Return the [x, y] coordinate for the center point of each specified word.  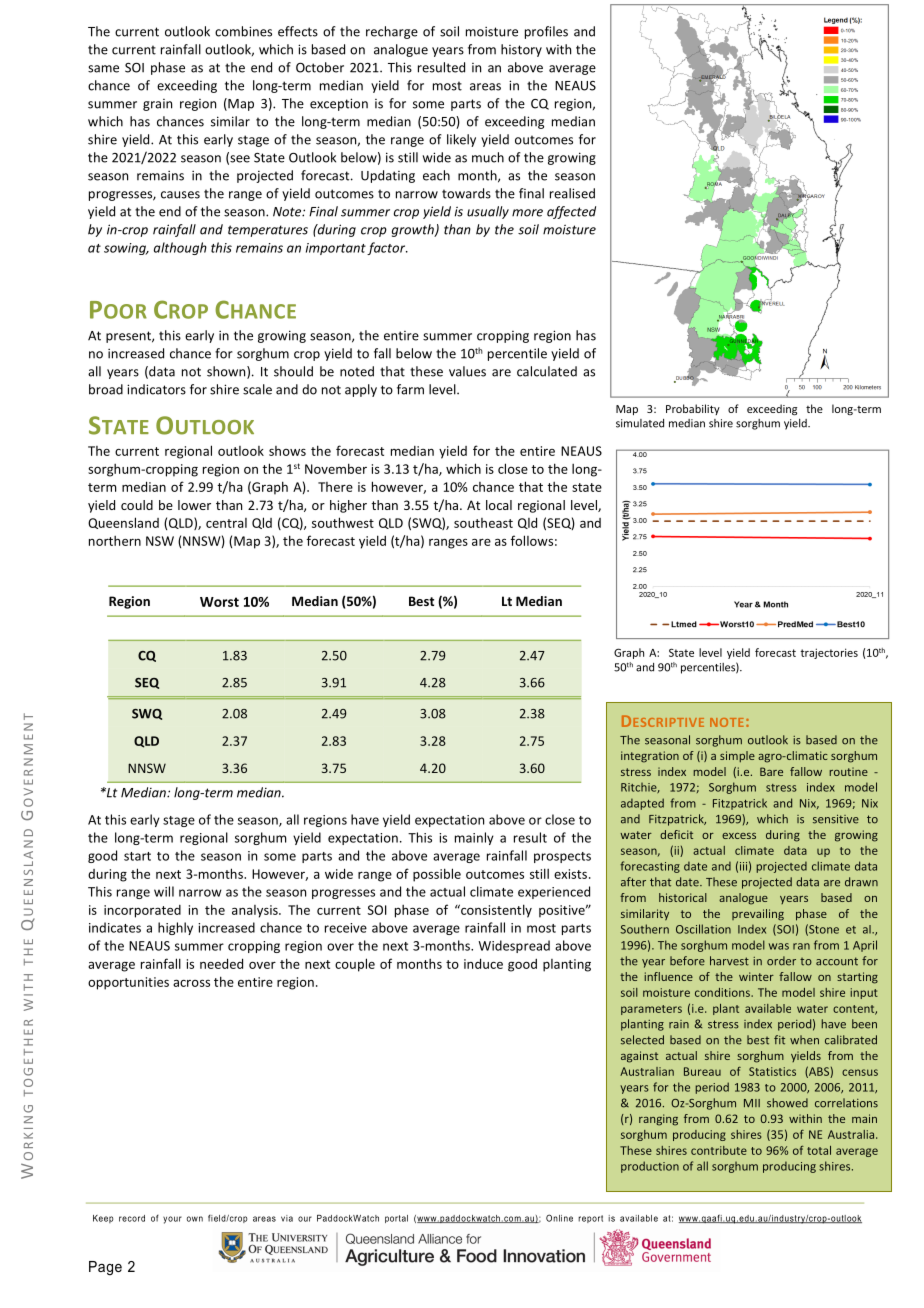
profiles [546, 32]
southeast [483, 523]
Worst [219, 602]
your [172, 1220]
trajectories [829, 653]
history [521, 50]
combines [243, 31]
